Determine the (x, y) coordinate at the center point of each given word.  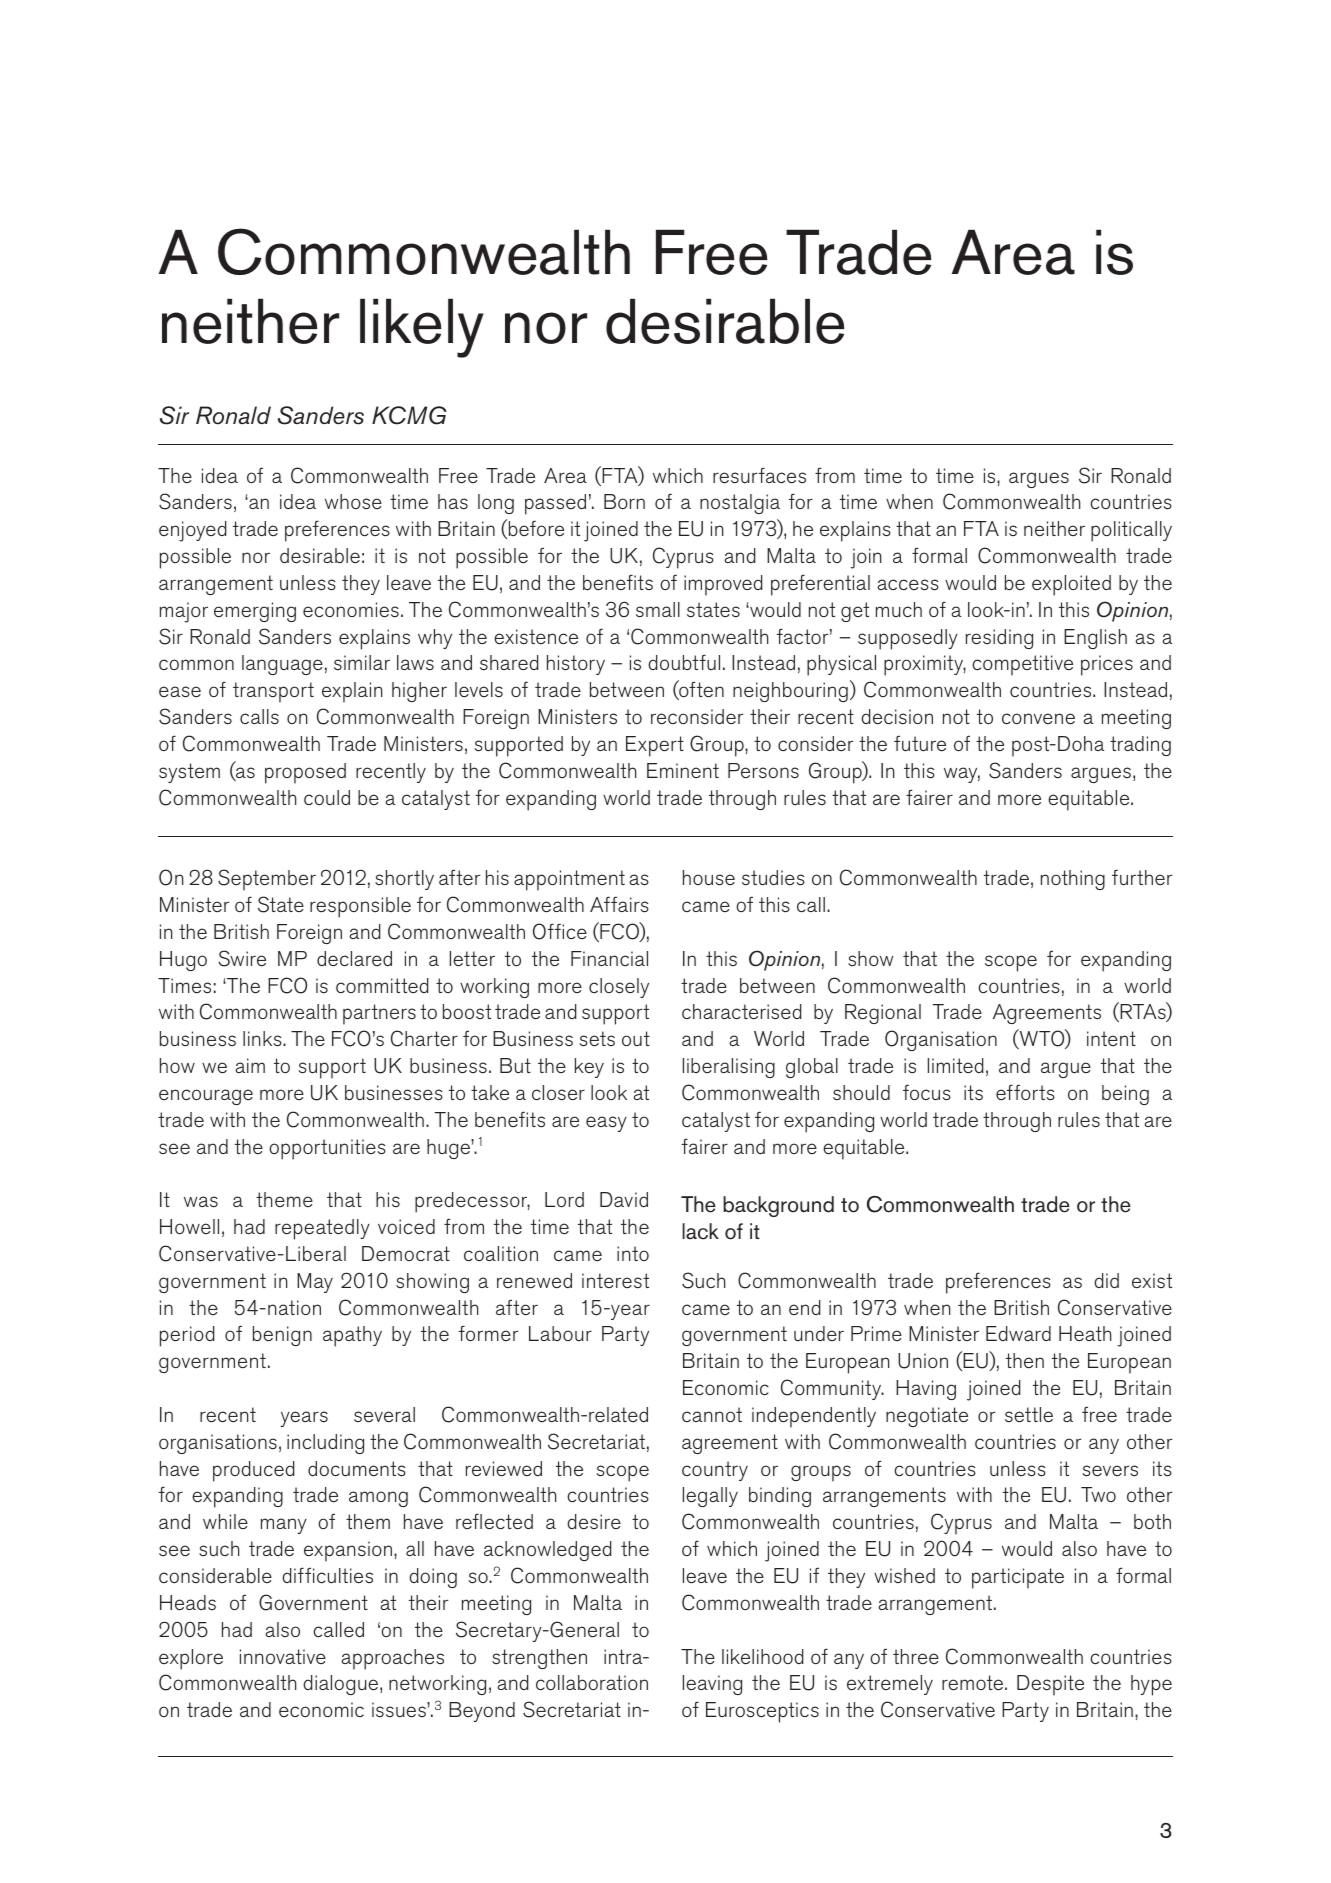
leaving (712, 1685)
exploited (1071, 585)
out (636, 1038)
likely (422, 328)
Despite (1050, 1685)
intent (1111, 1038)
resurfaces (759, 475)
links (263, 1039)
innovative (283, 1656)
